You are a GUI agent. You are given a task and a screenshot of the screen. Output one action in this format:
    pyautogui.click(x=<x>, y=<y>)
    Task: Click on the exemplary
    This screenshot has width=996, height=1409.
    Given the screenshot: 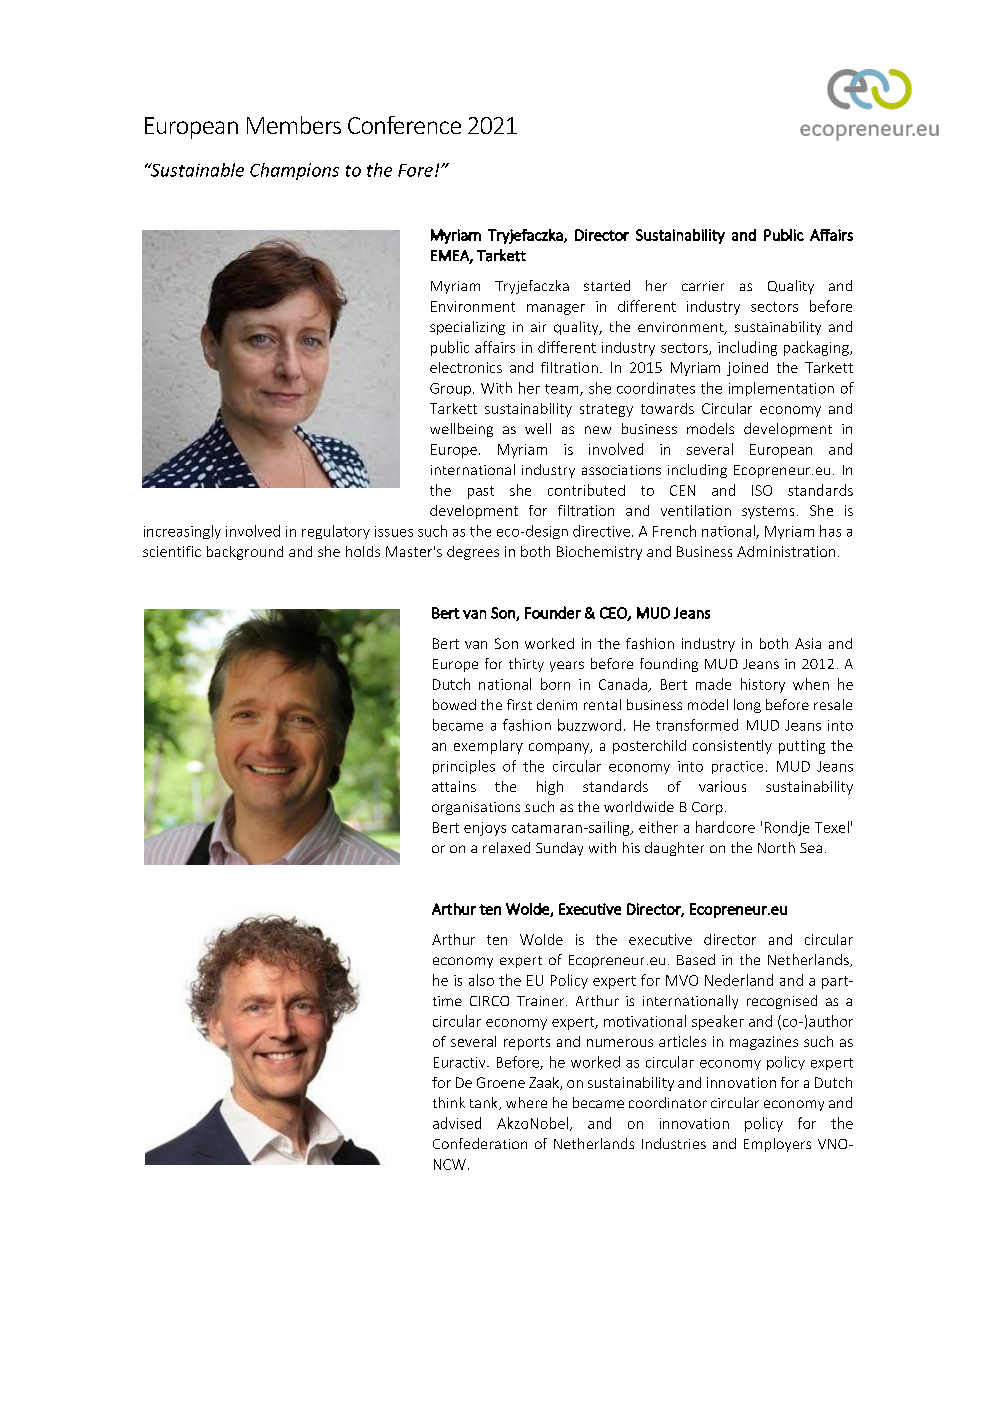 What is the action you would take?
    pyautogui.click(x=488, y=747)
